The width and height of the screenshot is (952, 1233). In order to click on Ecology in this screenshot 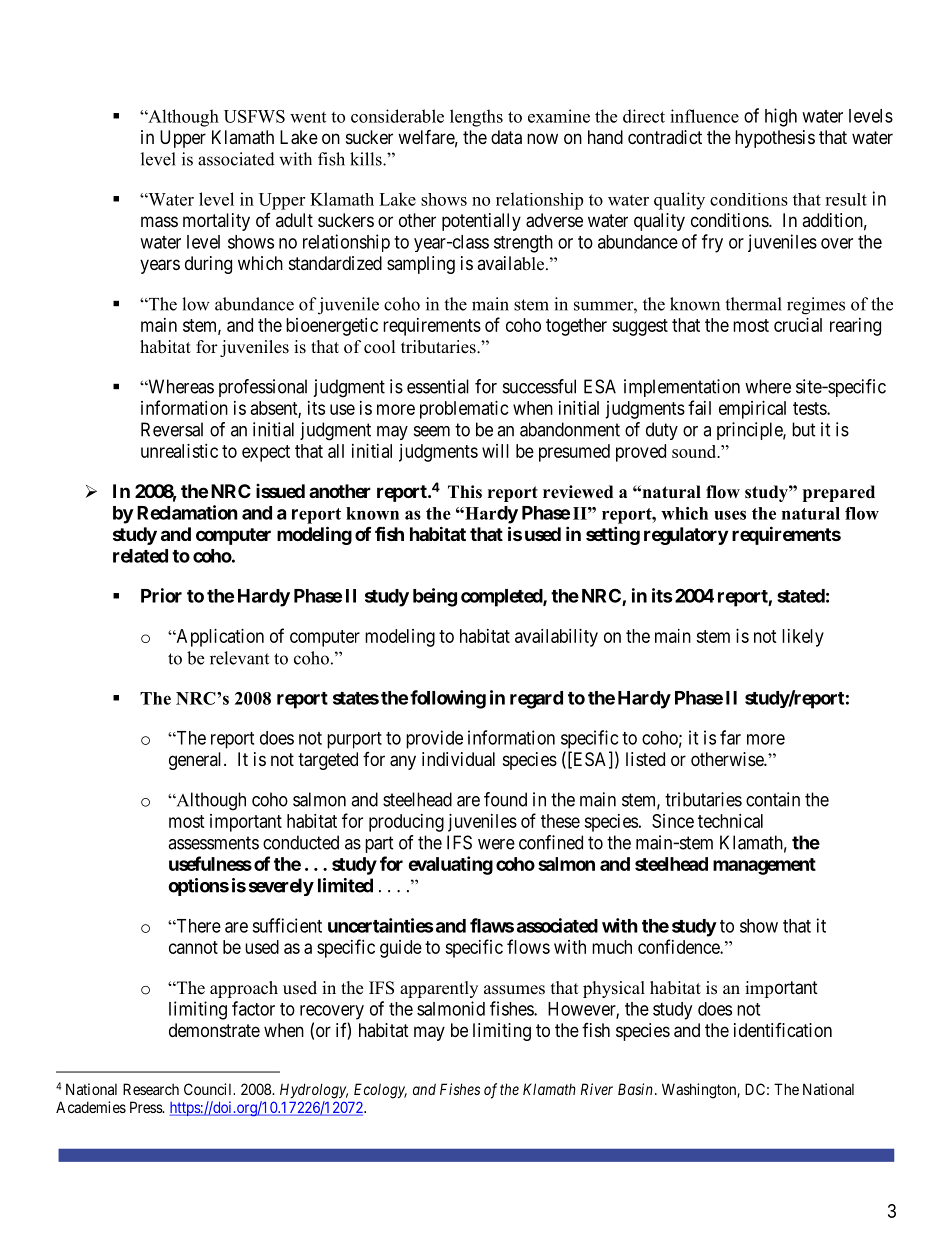, I will do `click(380, 1091)`.
